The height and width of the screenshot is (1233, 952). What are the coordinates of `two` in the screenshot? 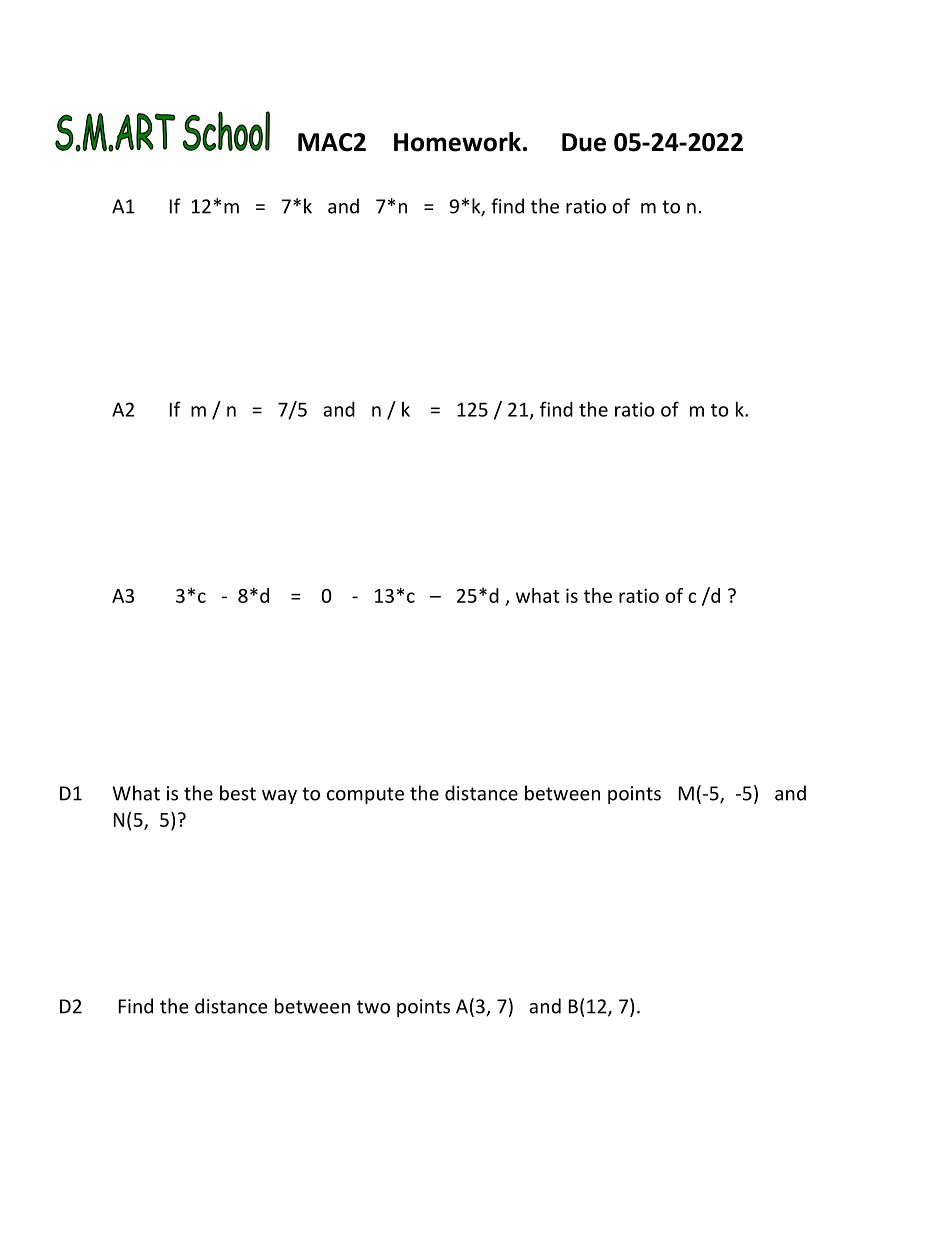 It's located at (373, 1007).
